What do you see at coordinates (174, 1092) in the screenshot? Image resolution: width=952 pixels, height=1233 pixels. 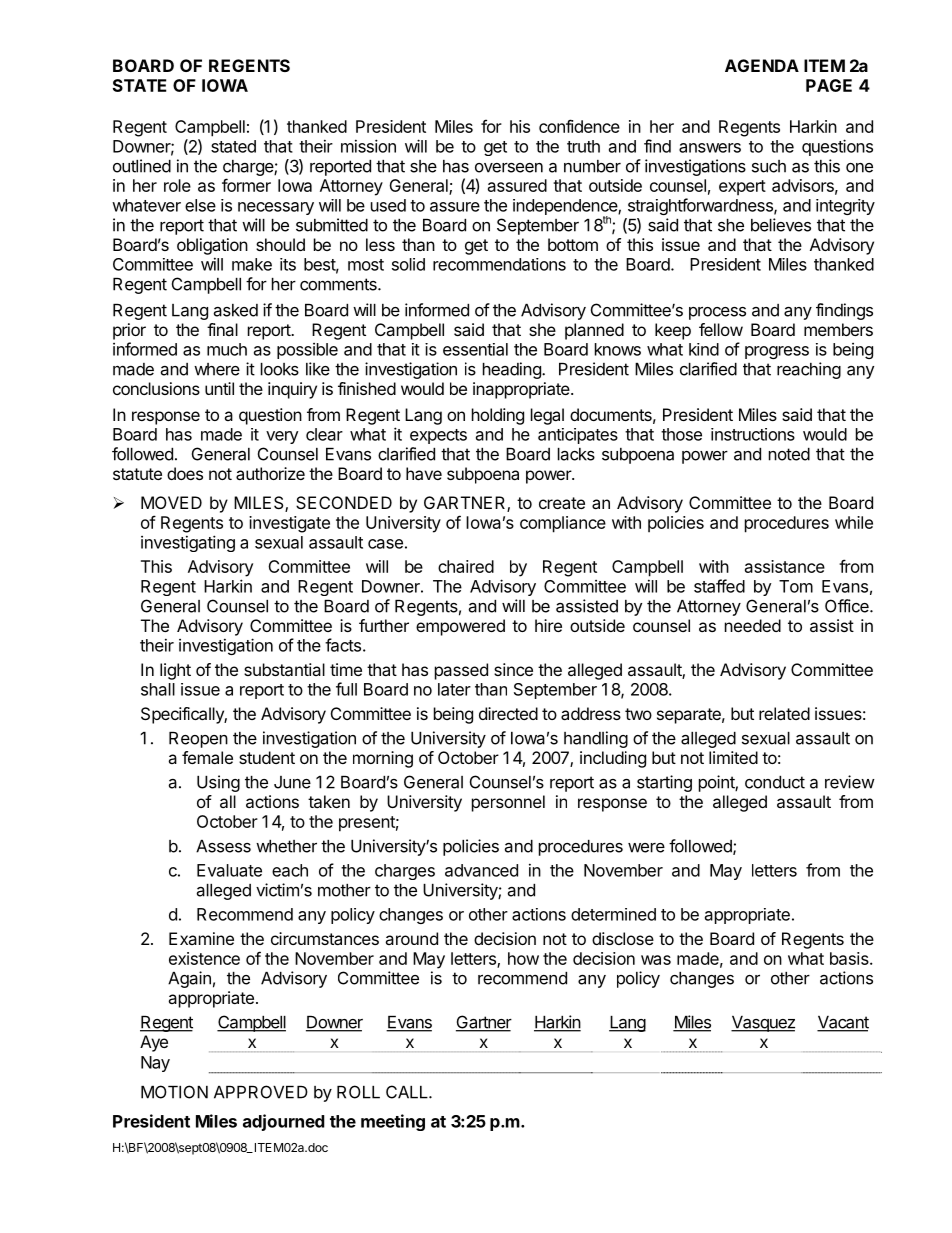 I see `MOTION` at bounding box center [174, 1092].
